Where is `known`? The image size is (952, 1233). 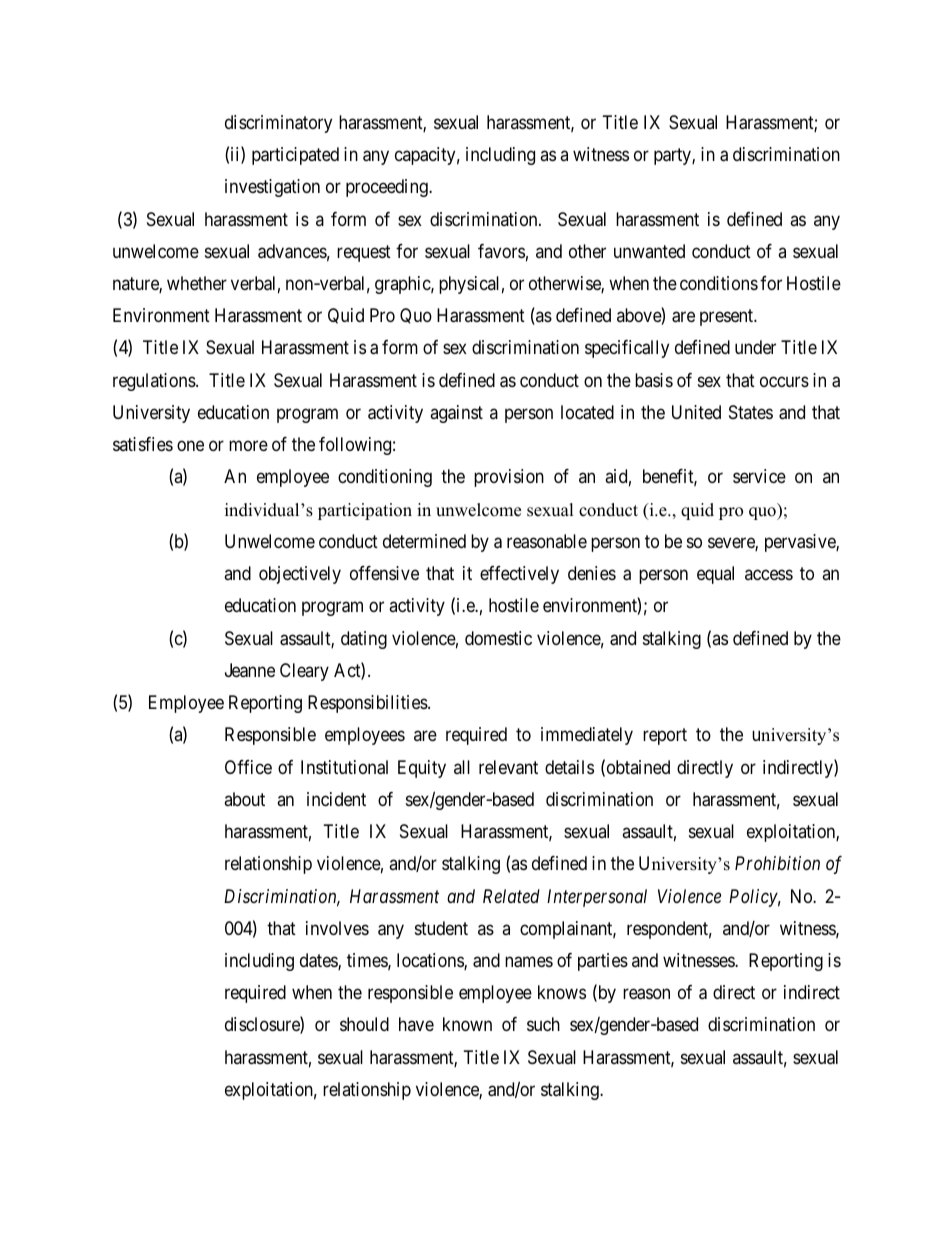 known is located at coordinates (467, 1024).
